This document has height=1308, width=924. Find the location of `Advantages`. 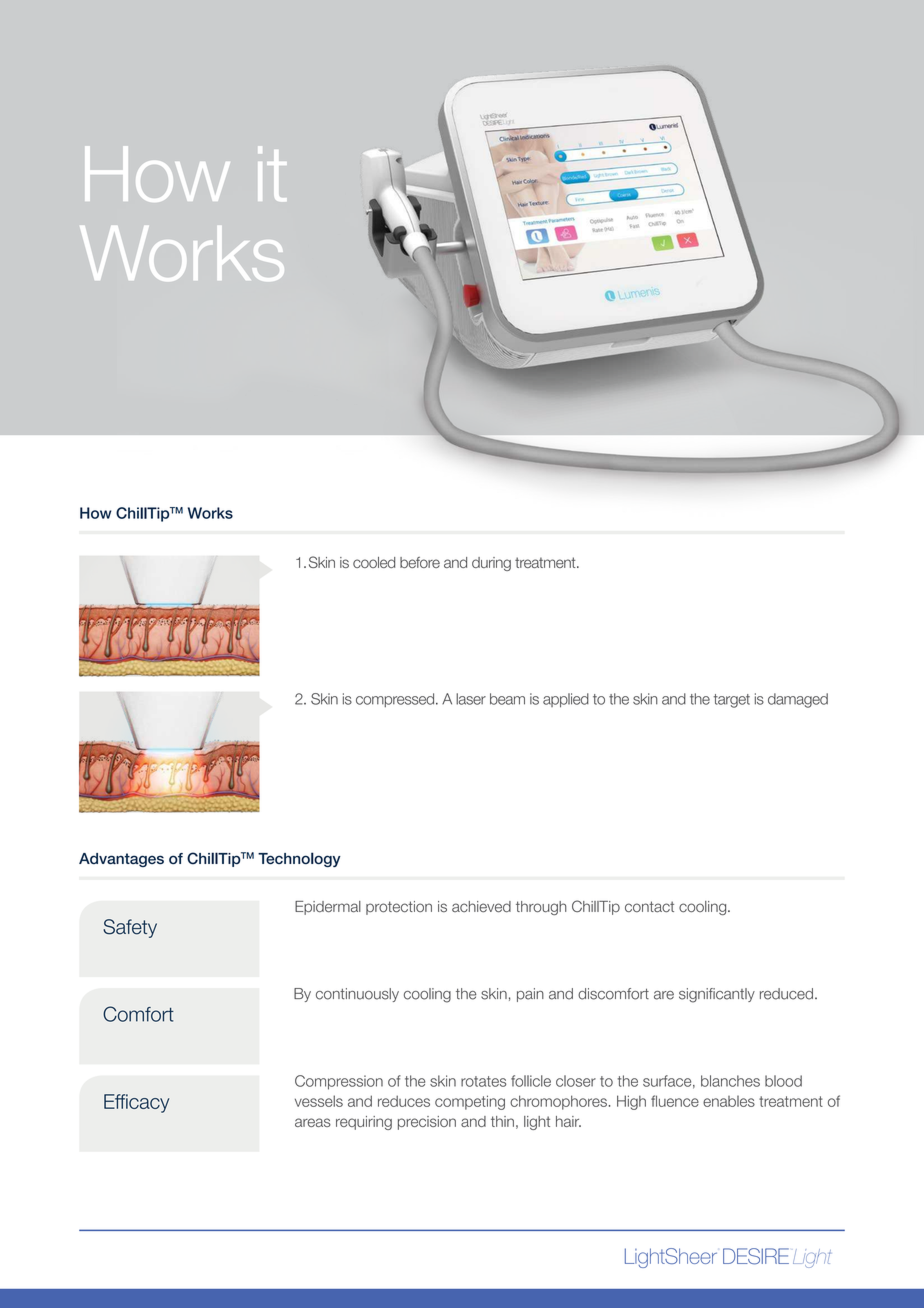

Advantages is located at coordinates (121, 860).
